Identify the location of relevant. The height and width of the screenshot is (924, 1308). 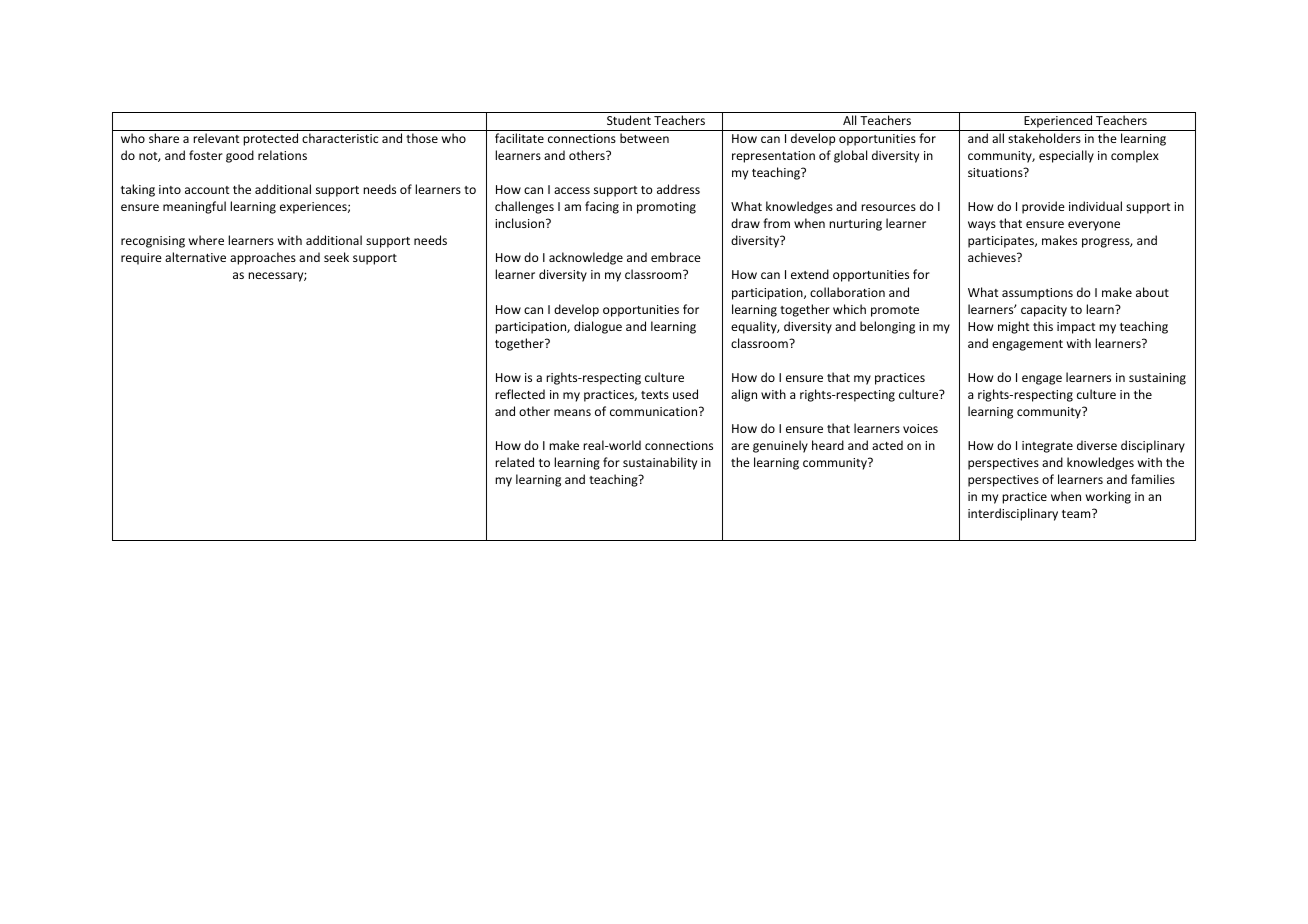
(216, 138).
